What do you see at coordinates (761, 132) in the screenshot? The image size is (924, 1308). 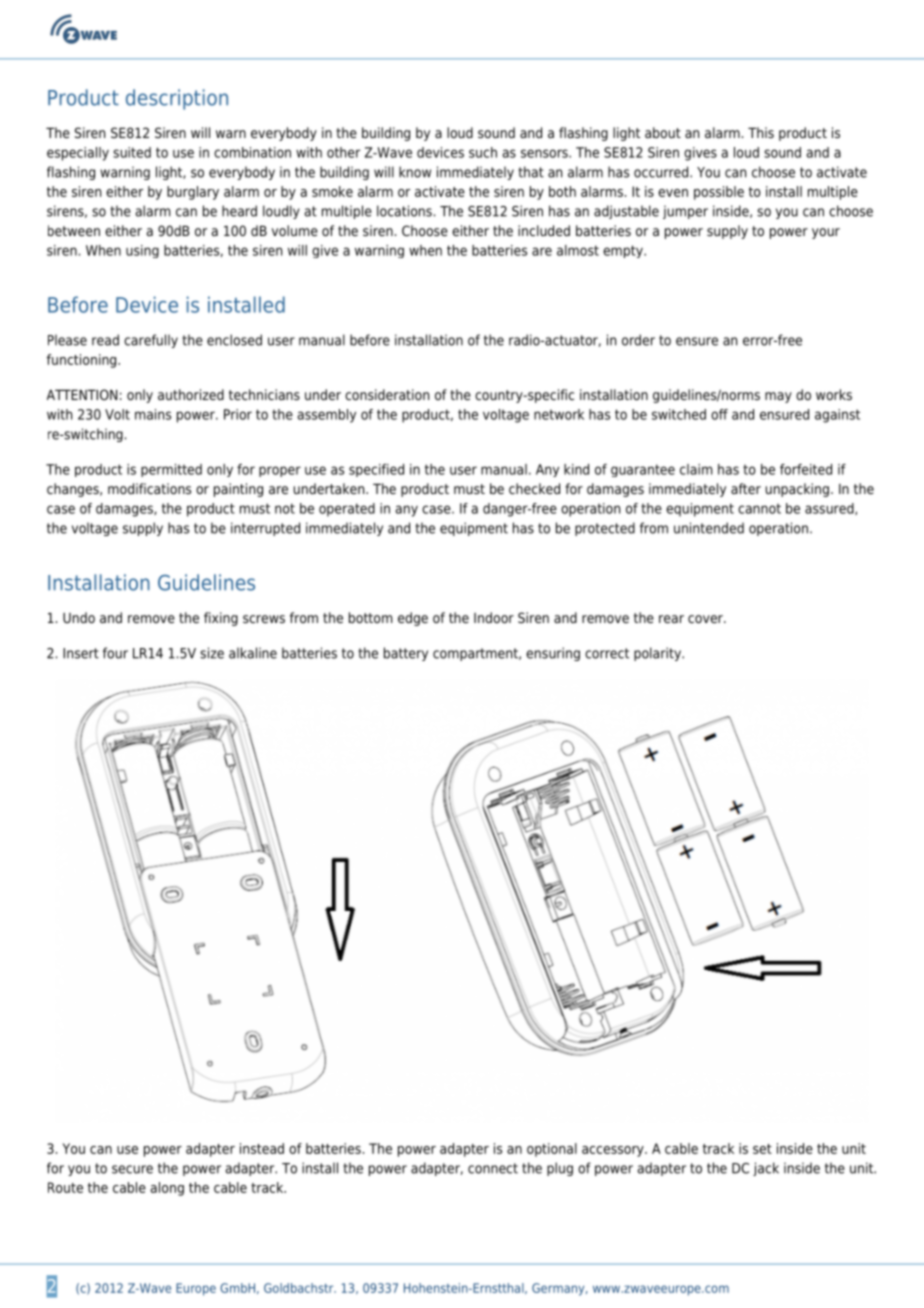 I see `This` at bounding box center [761, 132].
